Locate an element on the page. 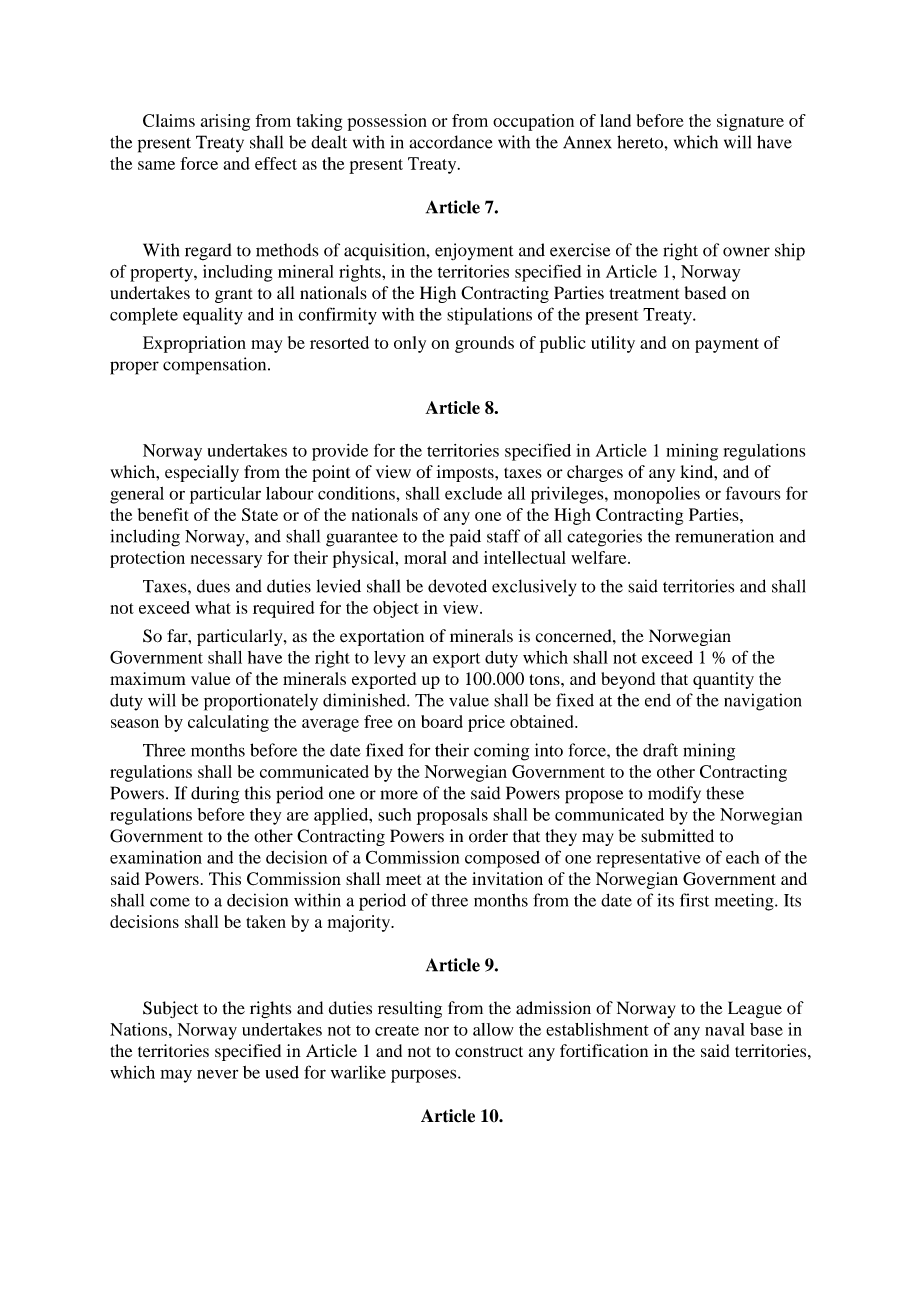  arising is located at coordinates (225, 122).
